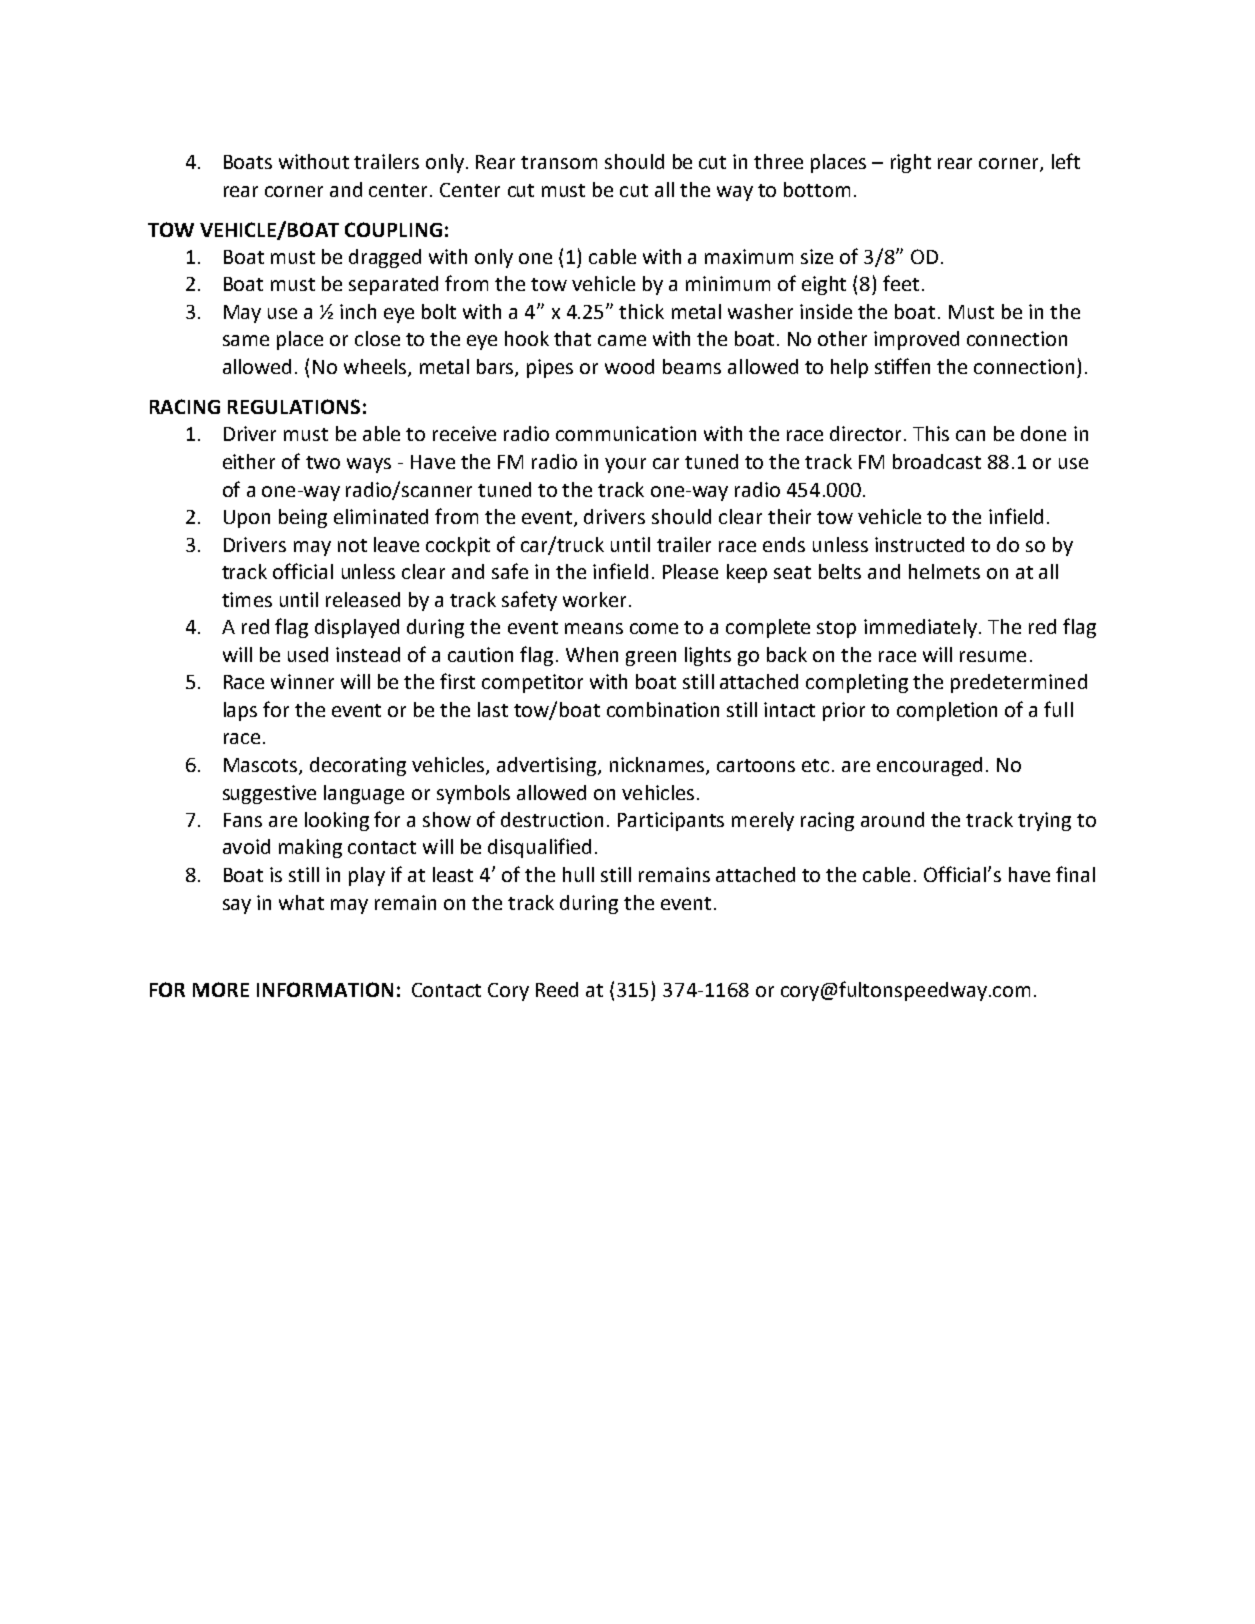 The height and width of the document is (1624, 1255). I want to click on instructed, so click(919, 544).
